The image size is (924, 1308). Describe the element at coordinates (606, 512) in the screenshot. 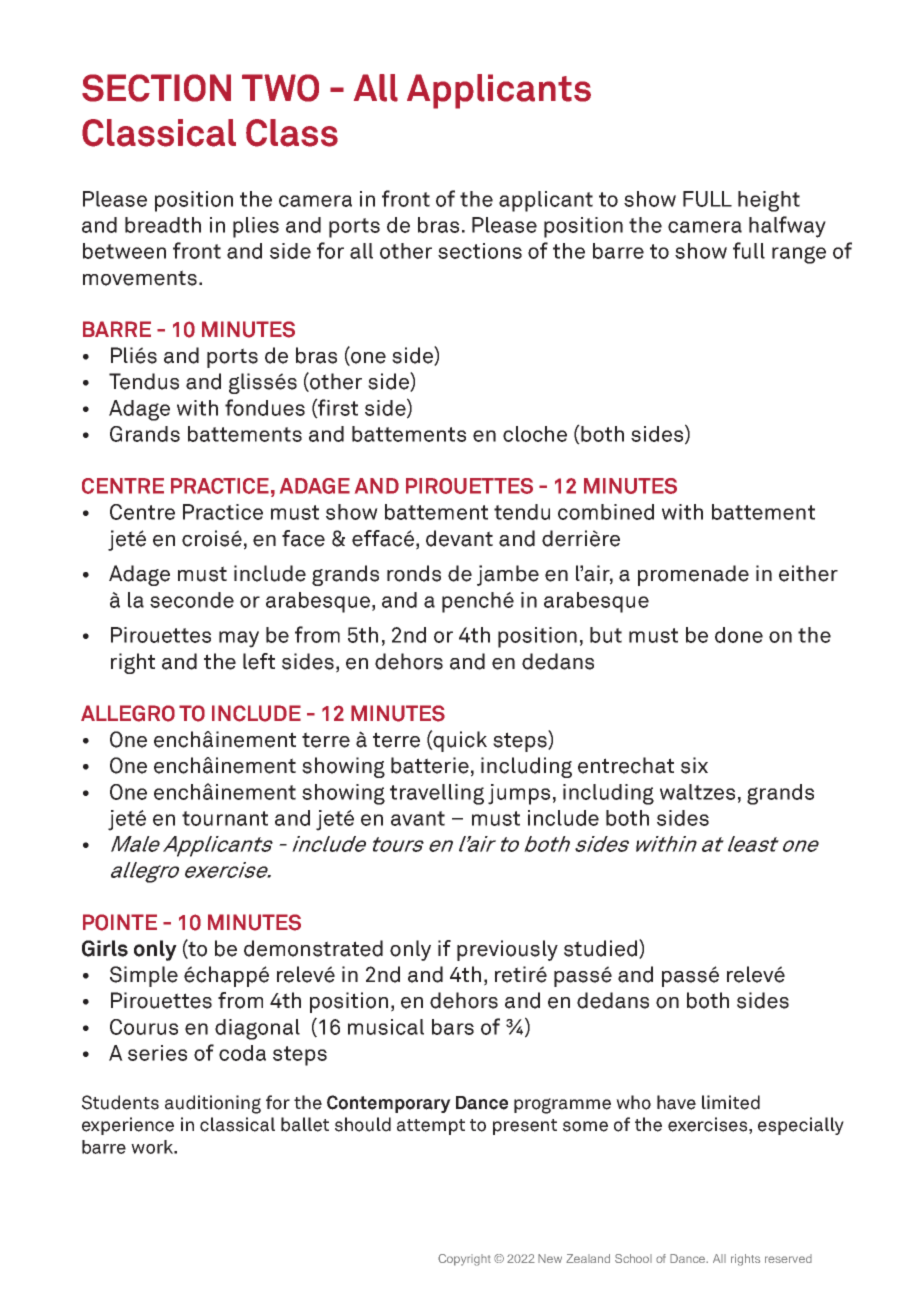

I see `combined` at that location.
